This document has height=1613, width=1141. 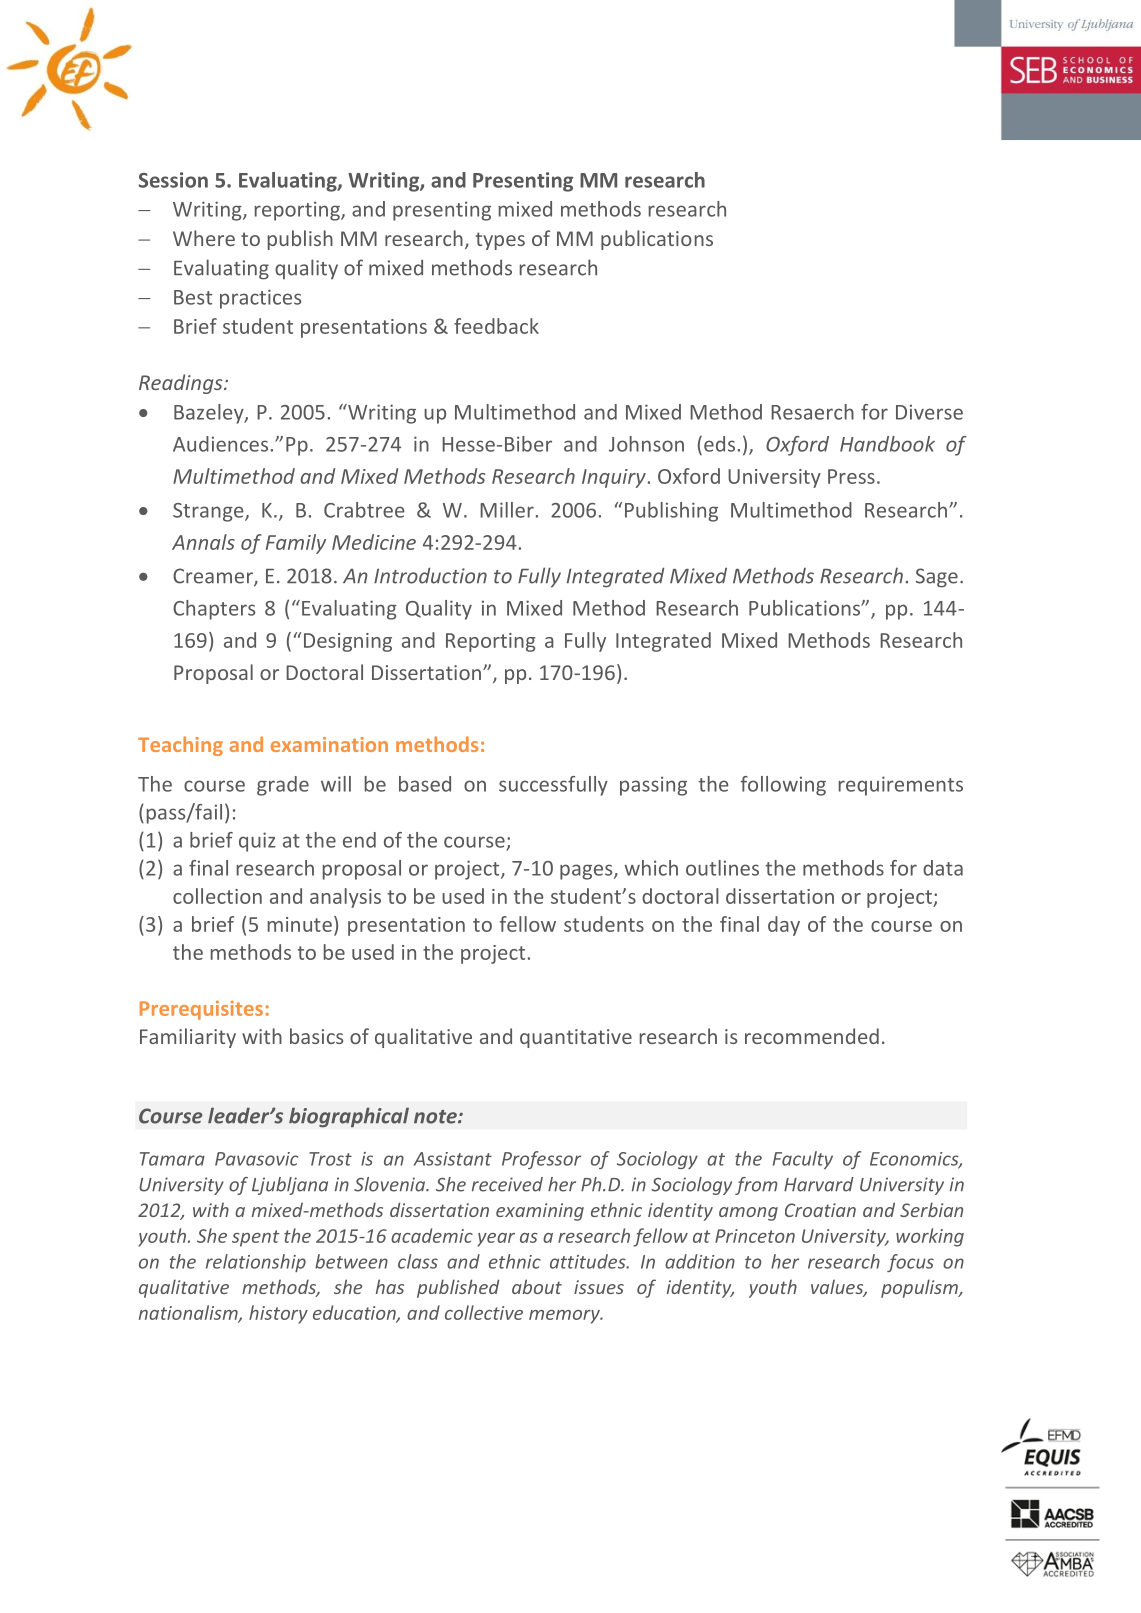 I want to click on Where, so click(x=204, y=238).
